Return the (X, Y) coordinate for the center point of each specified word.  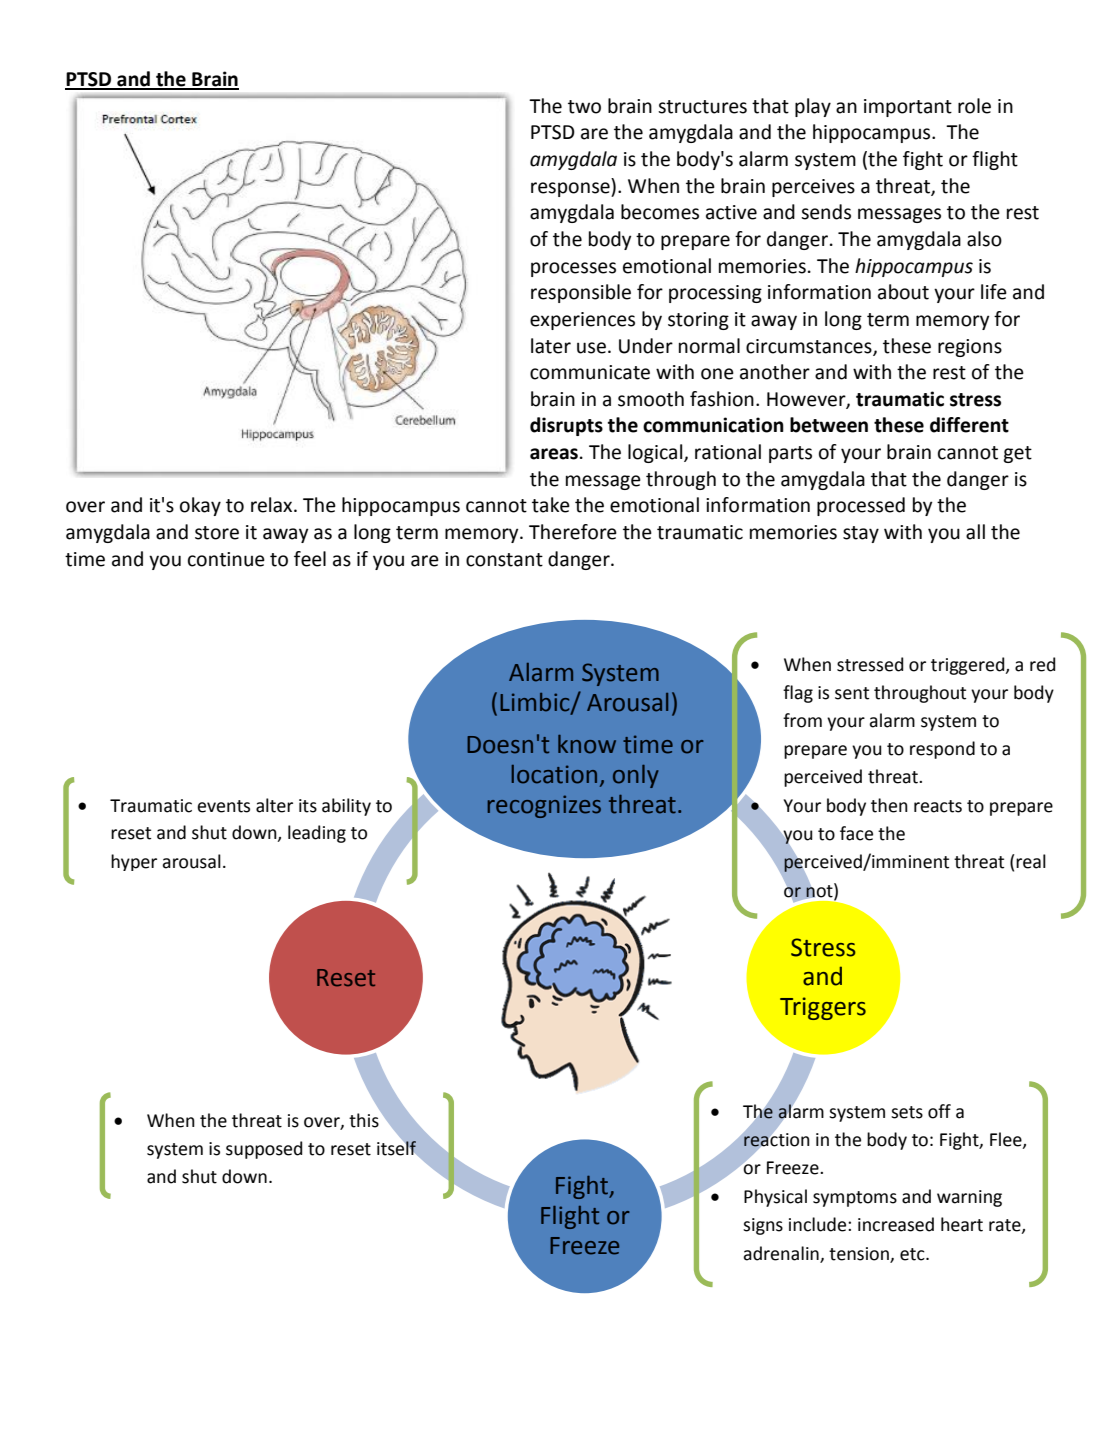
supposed (264, 1150)
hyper (134, 862)
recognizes (544, 806)
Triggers (823, 1008)
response (571, 189)
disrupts (566, 426)
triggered (969, 666)
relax (273, 505)
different (969, 425)
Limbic (536, 703)
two (584, 107)
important (908, 108)
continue (226, 559)
